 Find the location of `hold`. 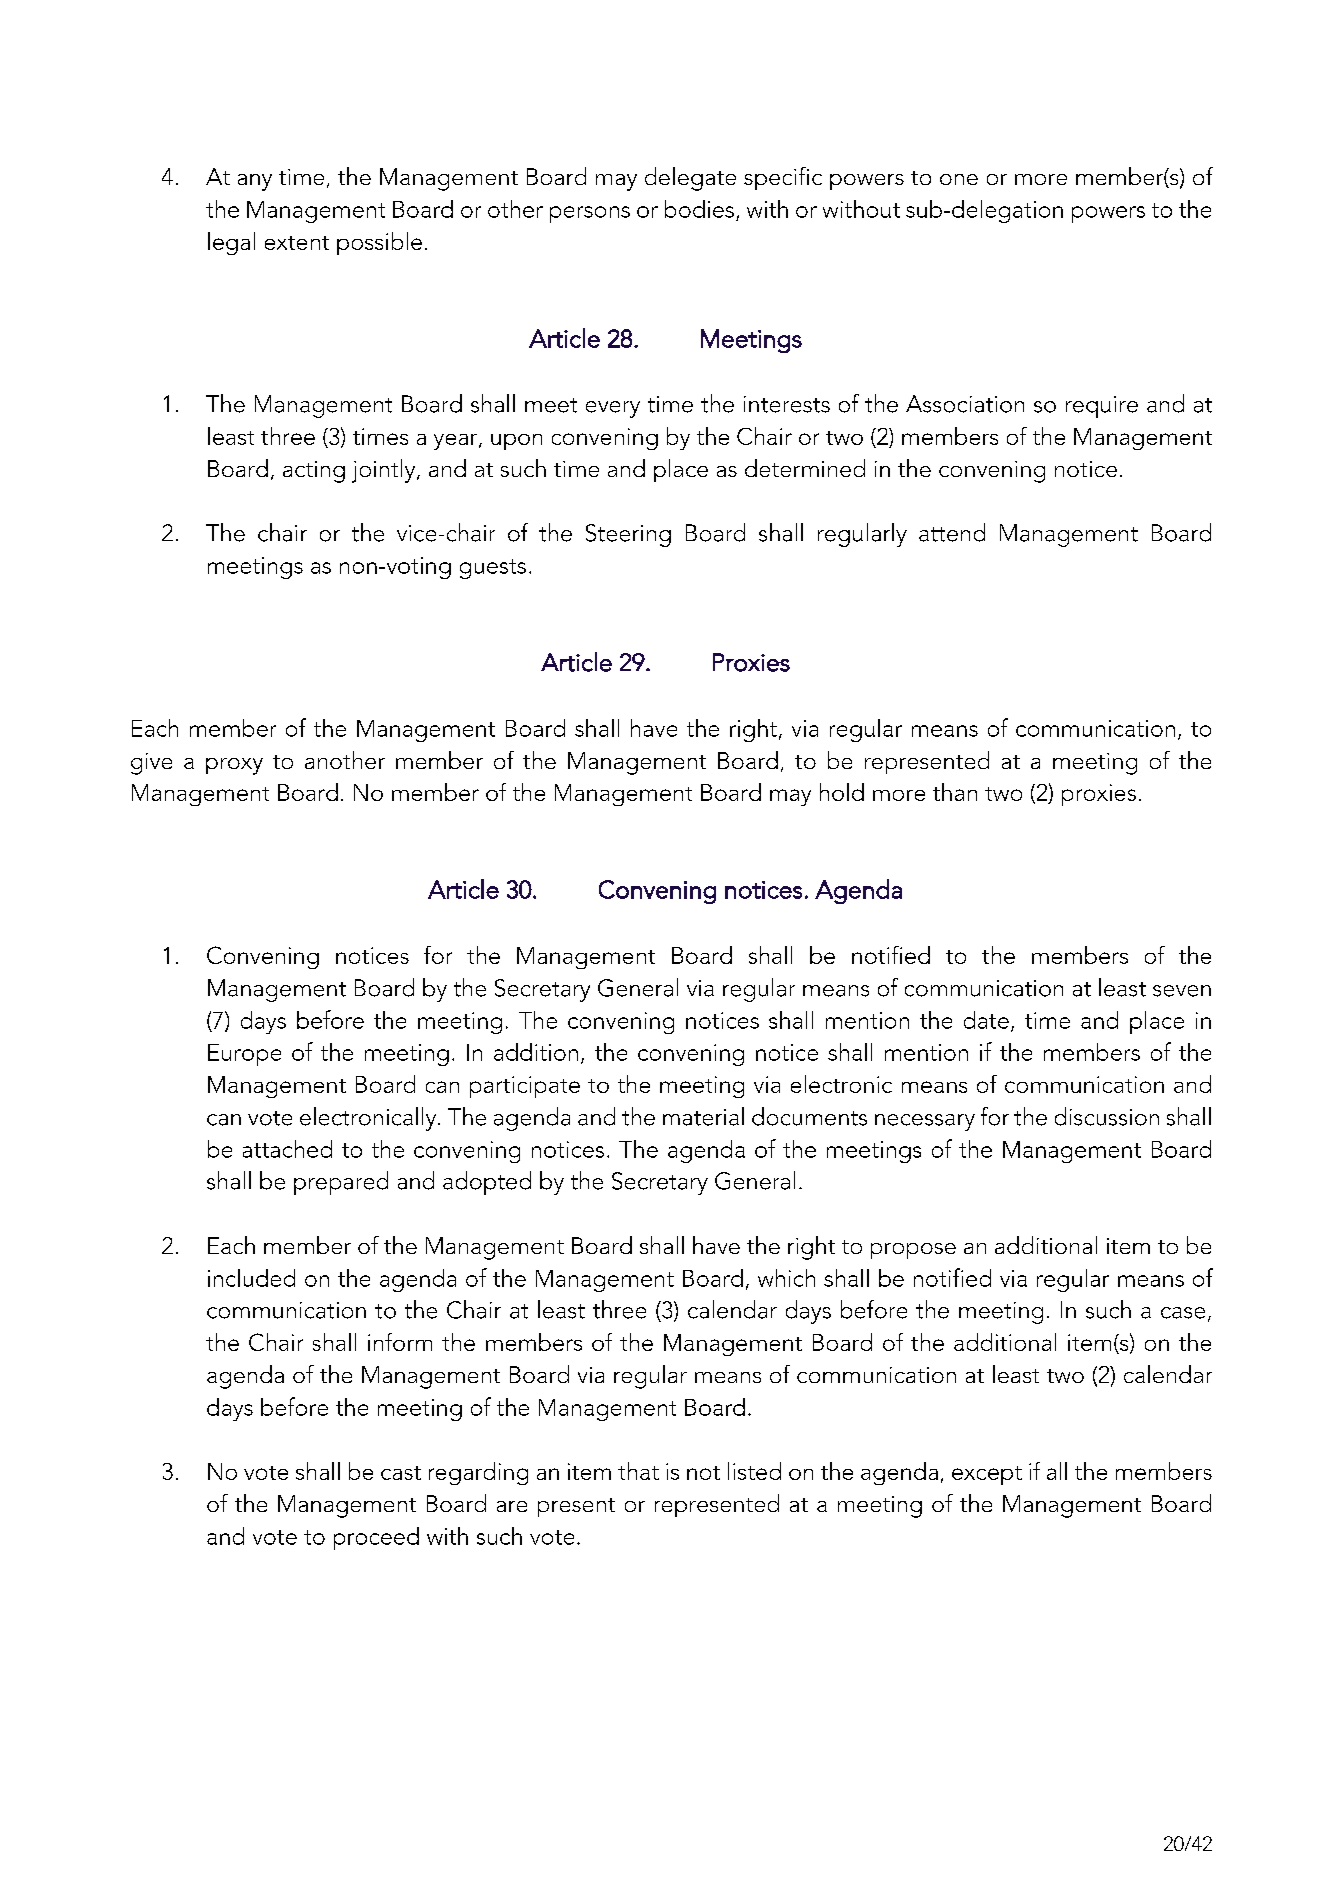

hold is located at coordinates (842, 792).
